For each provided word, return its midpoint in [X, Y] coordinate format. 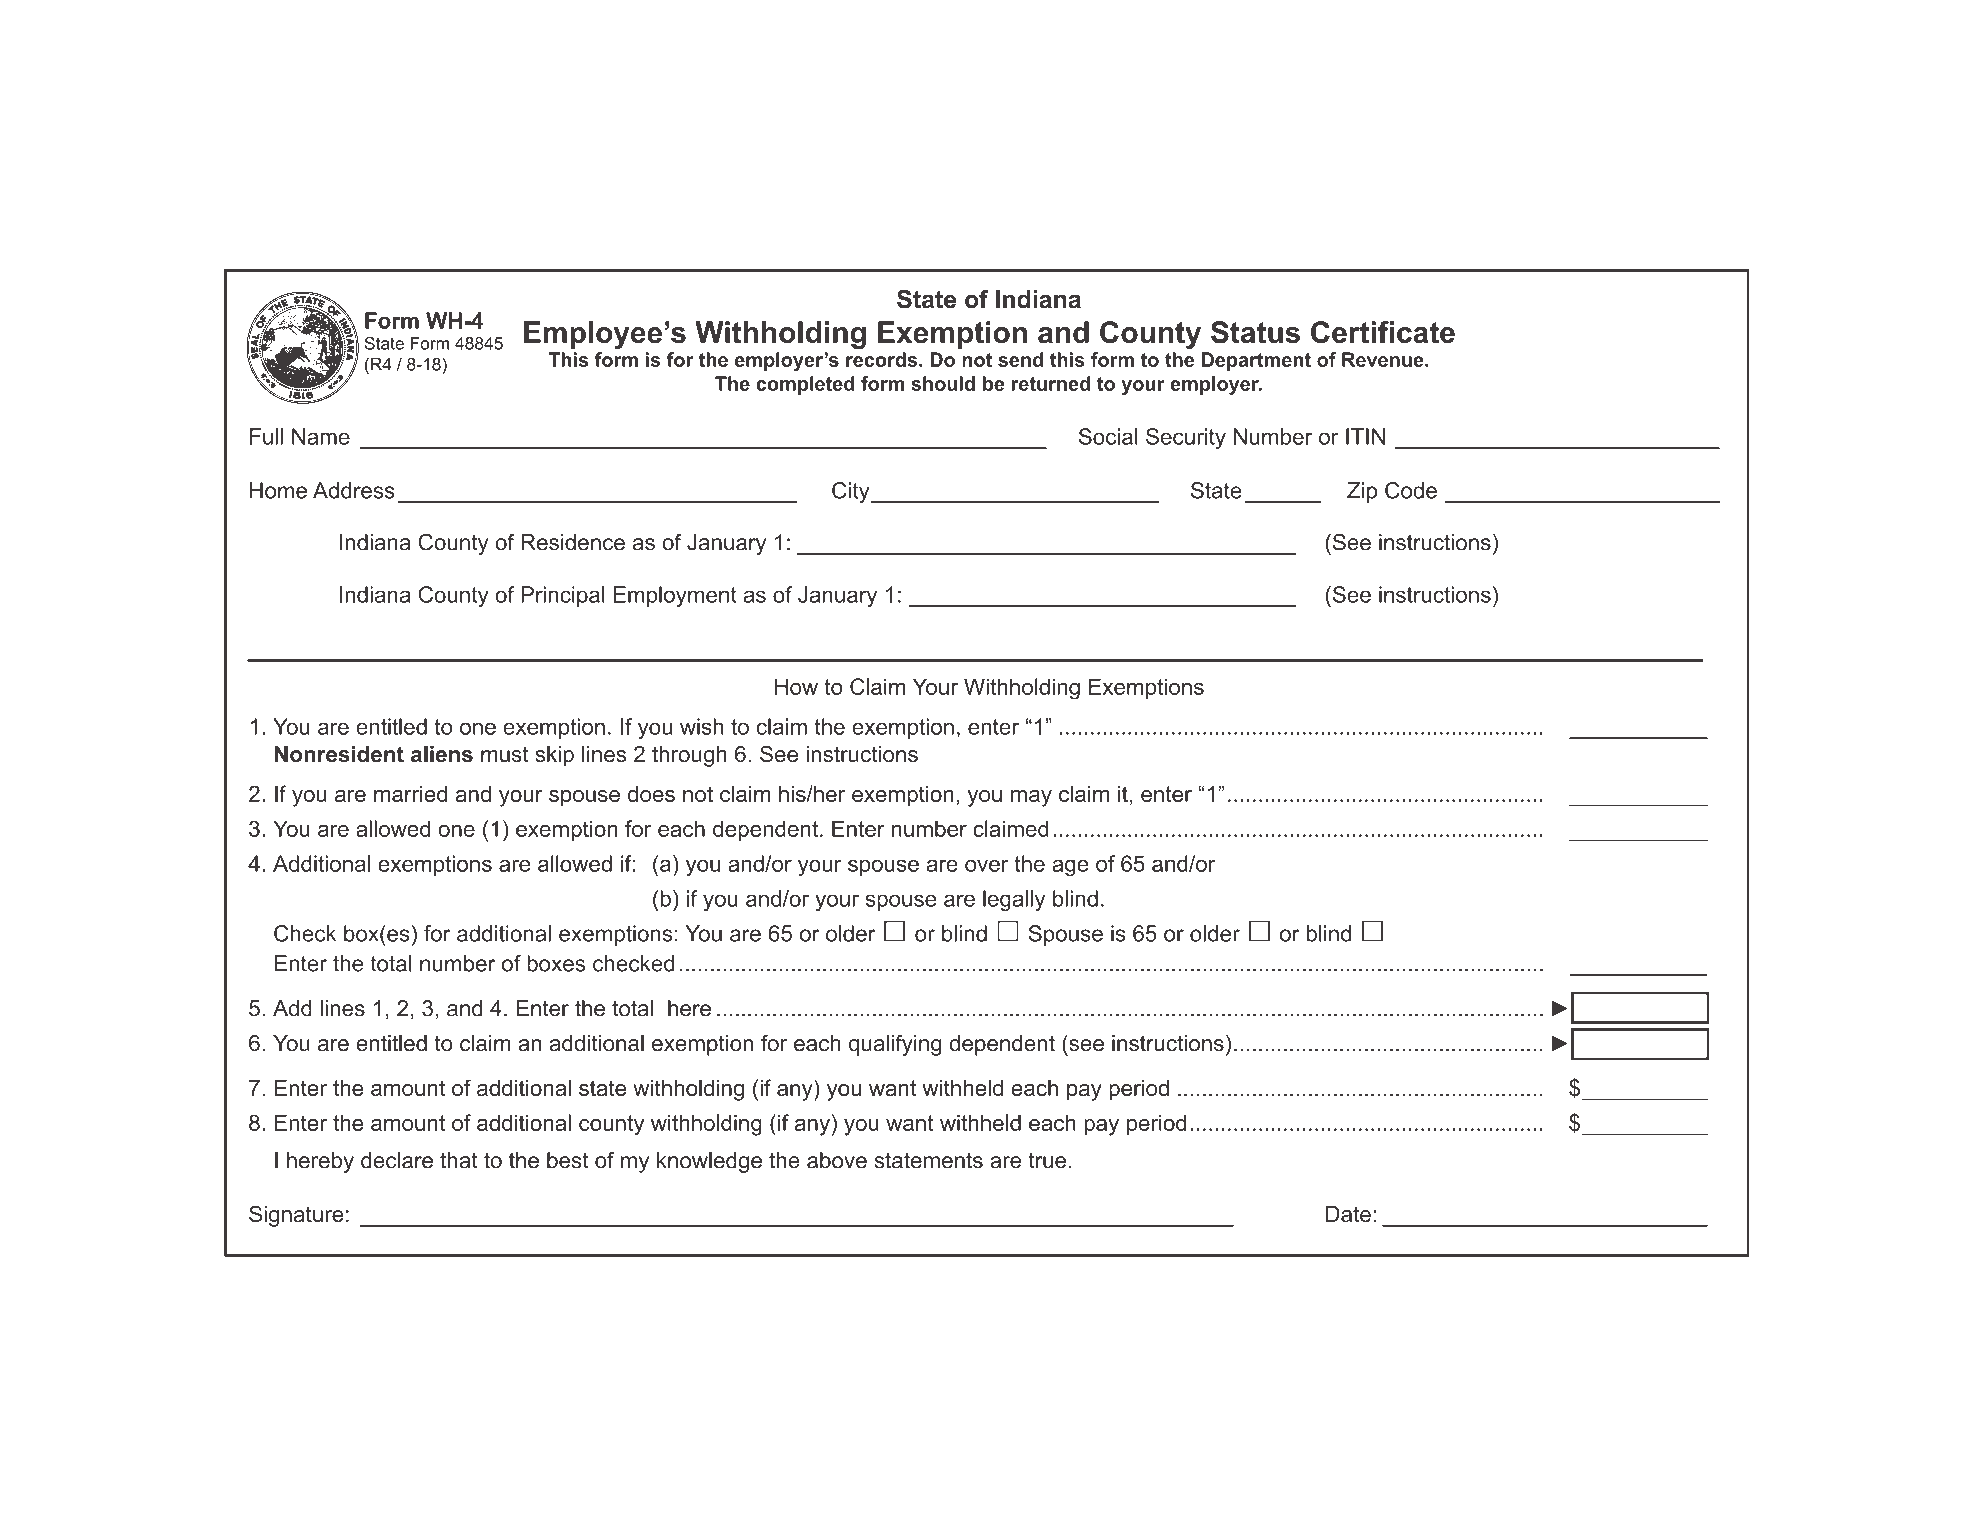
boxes [556, 963]
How [796, 686]
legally [1014, 900]
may [1031, 798]
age [1070, 868]
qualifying [895, 1045]
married [410, 794]
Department [1256, 361]
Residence [573, 542]
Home [278, 490]
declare [397, 1160]
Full [266, 436]
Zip [1362, 492]
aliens [442, 754]
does [651, 794]
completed [805, 385]
